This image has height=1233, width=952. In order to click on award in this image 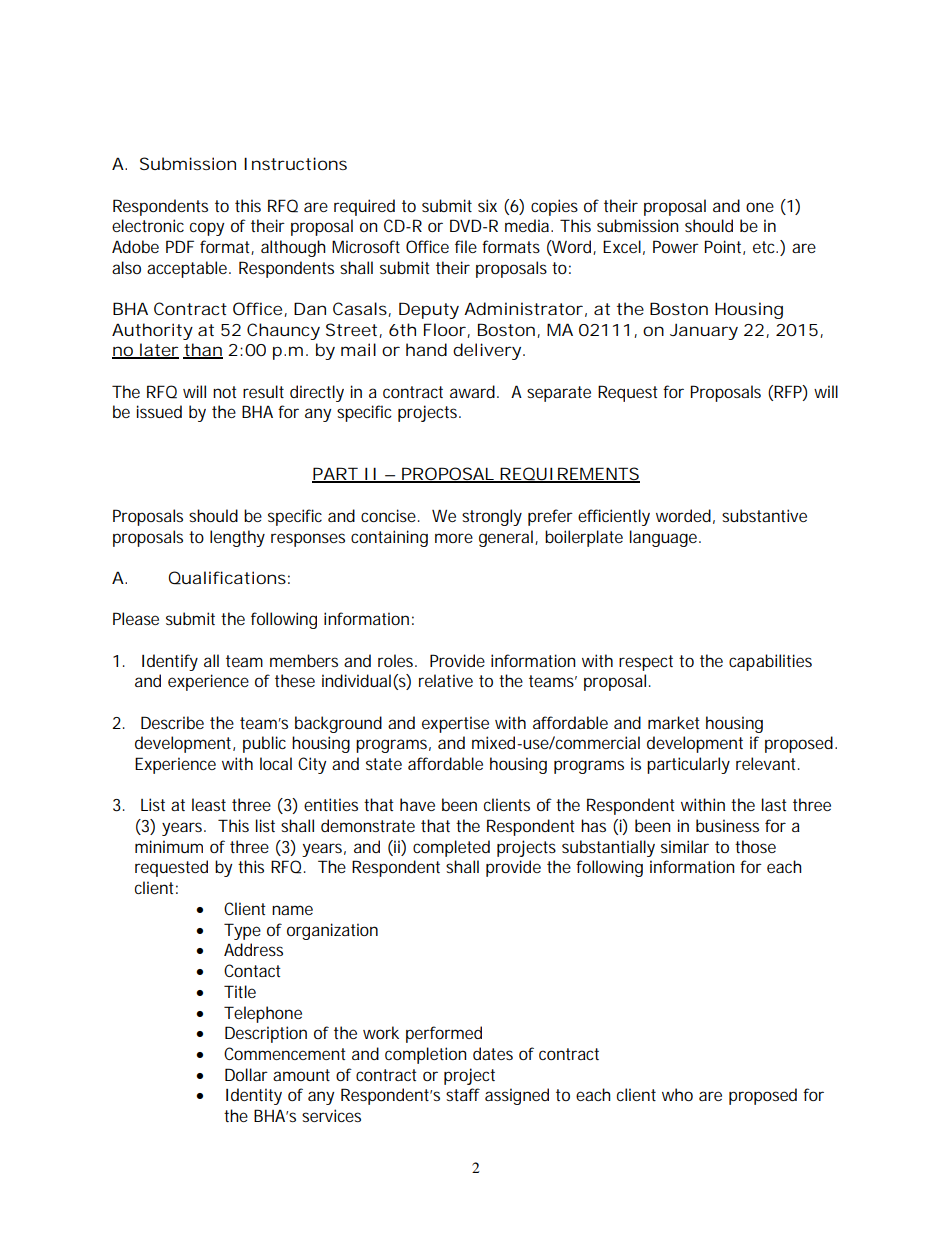, I will do `click(474, 391)`.
